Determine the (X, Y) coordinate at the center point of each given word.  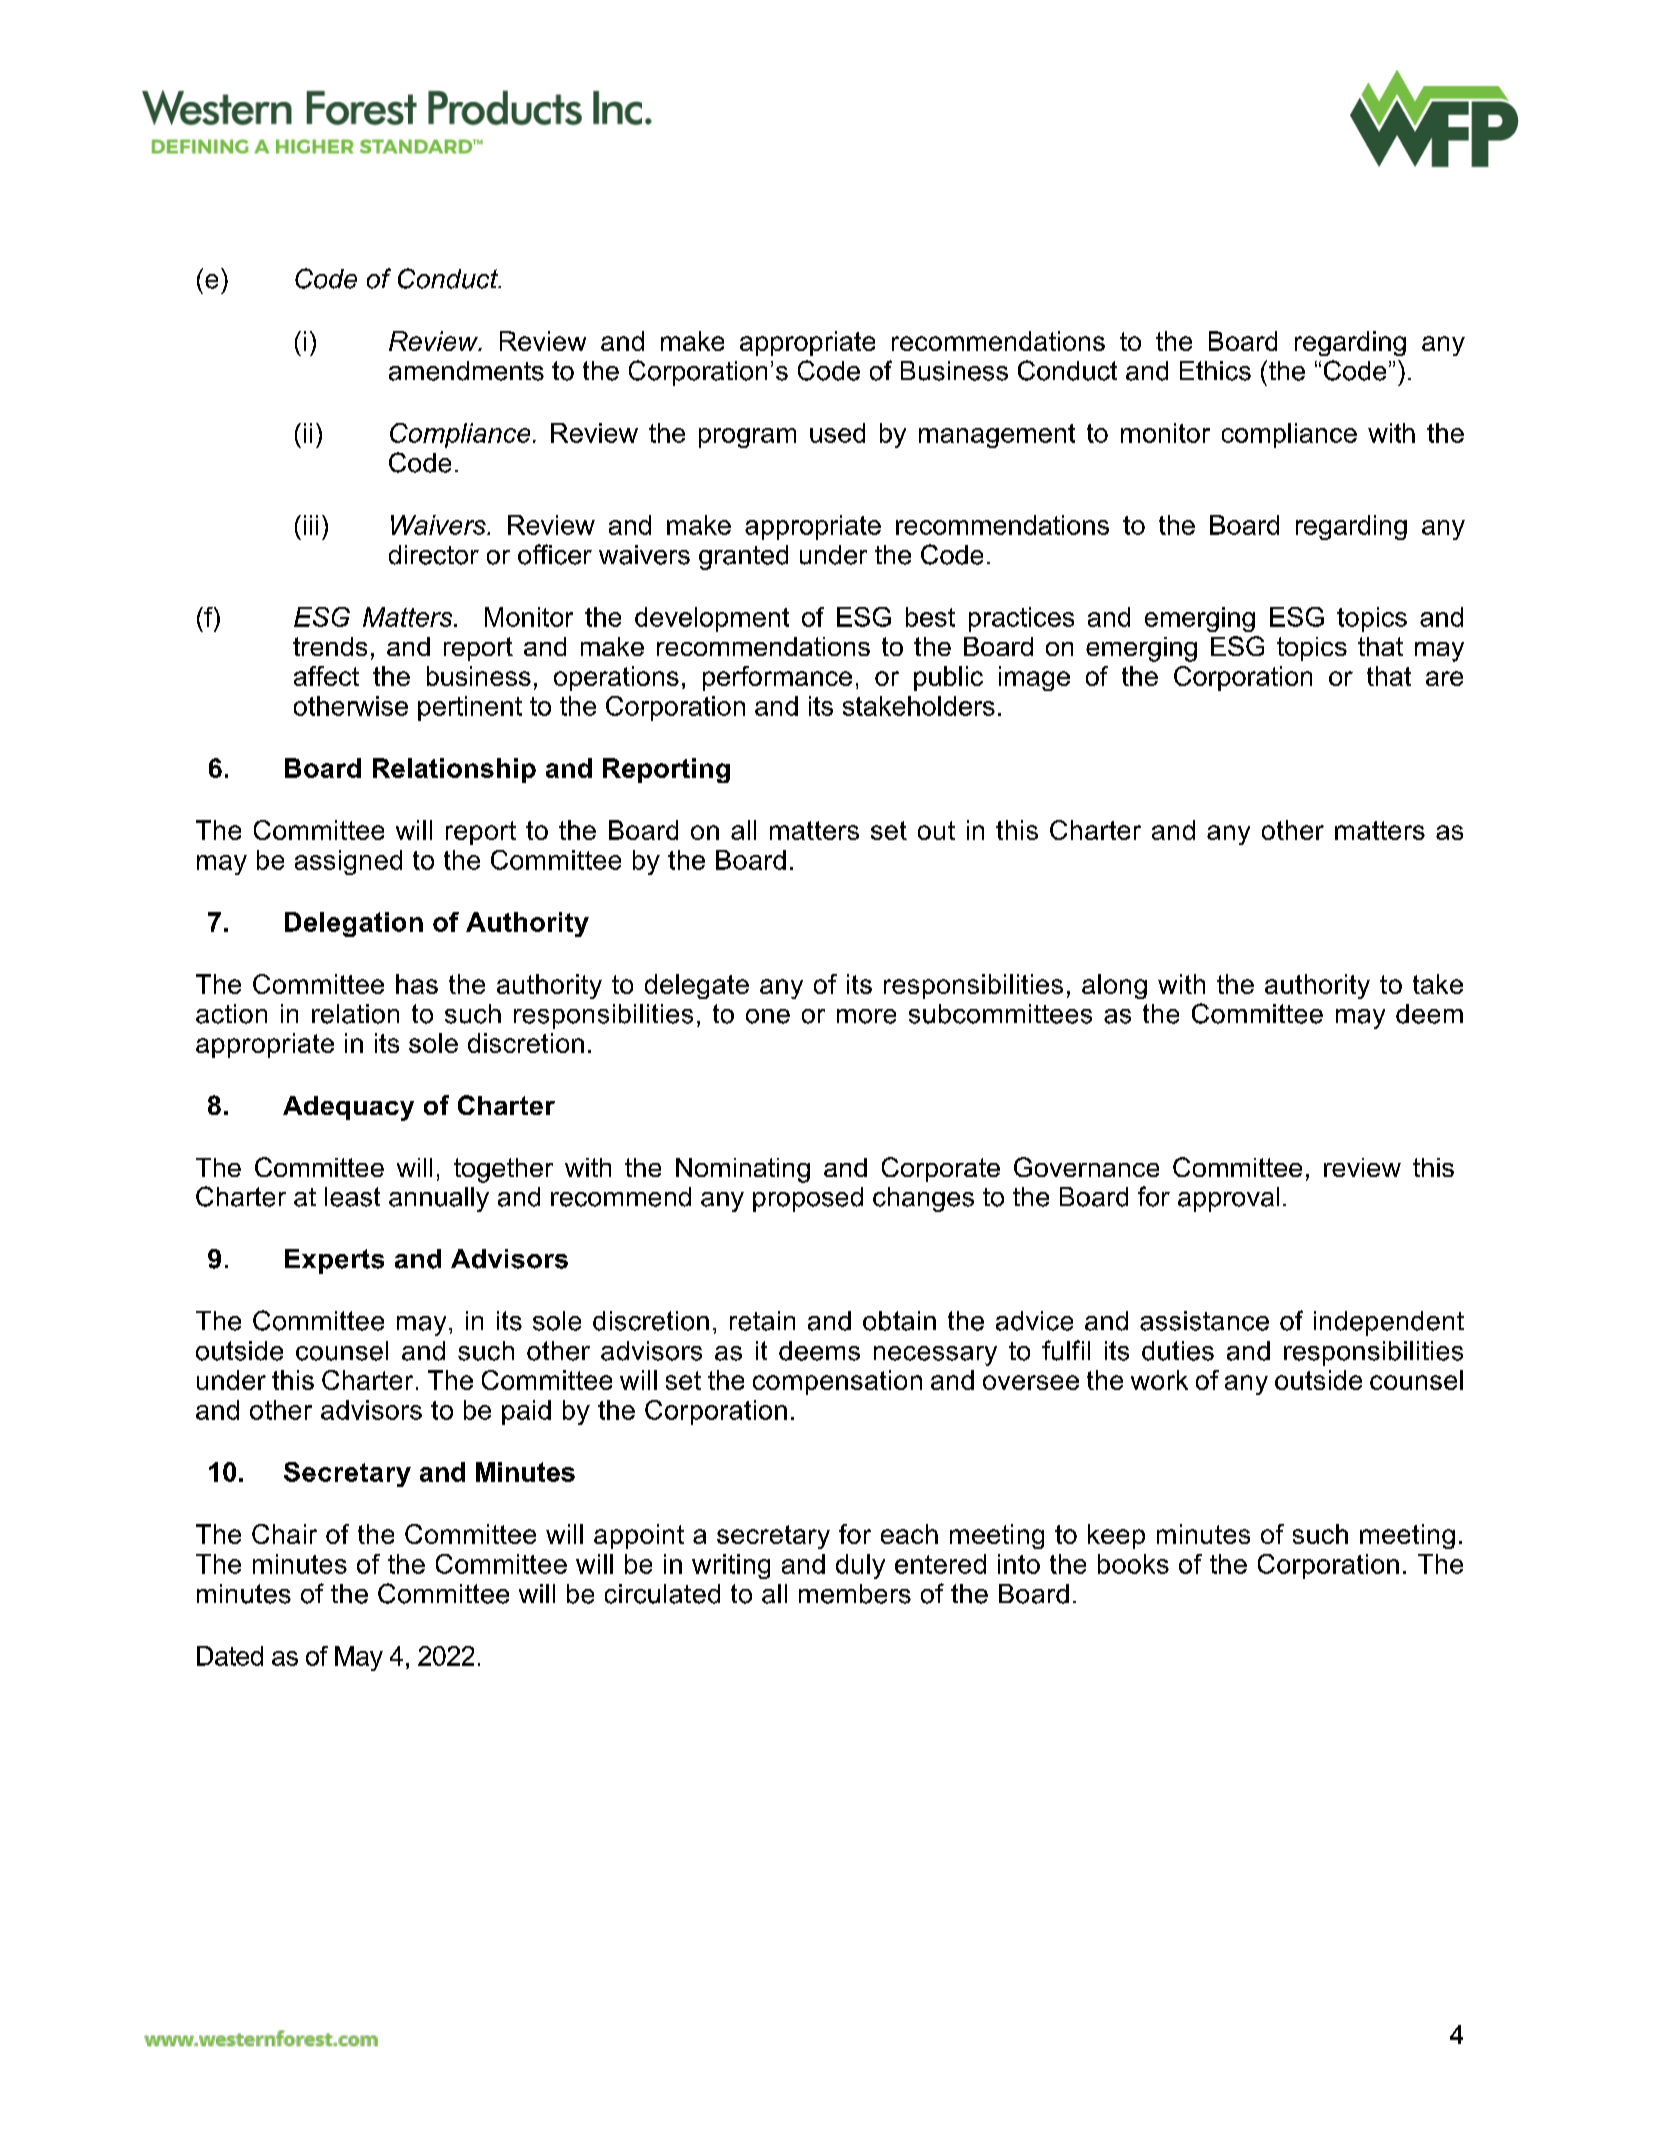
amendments (466, 371)
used (837, 433)
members (855, 1594)
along (1114, 986)
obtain (899, 1321)
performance (777, 678)
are (1444, 678)
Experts (334, 1261)
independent (1389, 1323)
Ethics (1215, 371)
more (866, 1016)
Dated (230, 1656)
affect (326, 676)
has (417, 984)
